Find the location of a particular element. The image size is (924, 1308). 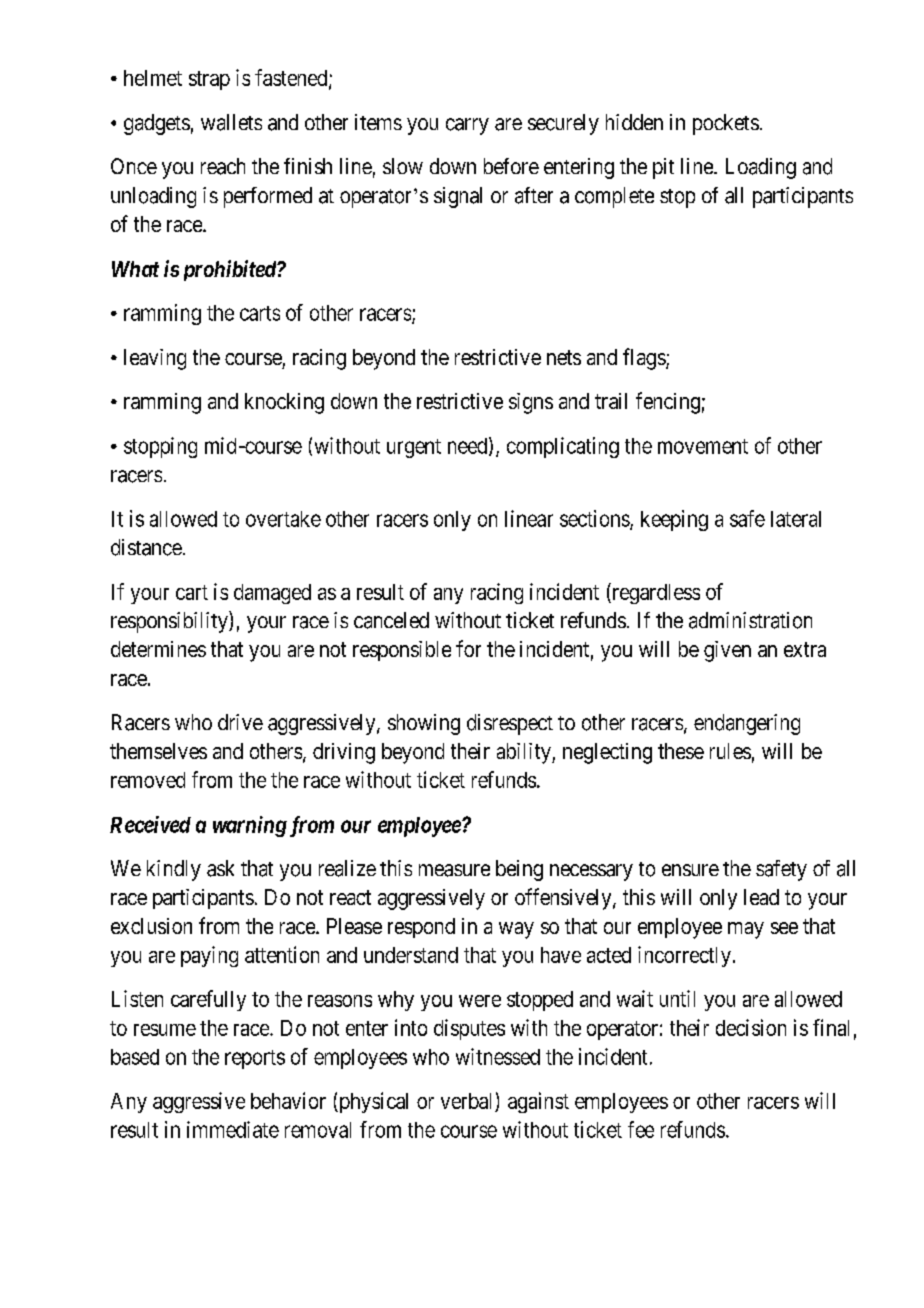

verbal is located at coordinates (468, 1102).
